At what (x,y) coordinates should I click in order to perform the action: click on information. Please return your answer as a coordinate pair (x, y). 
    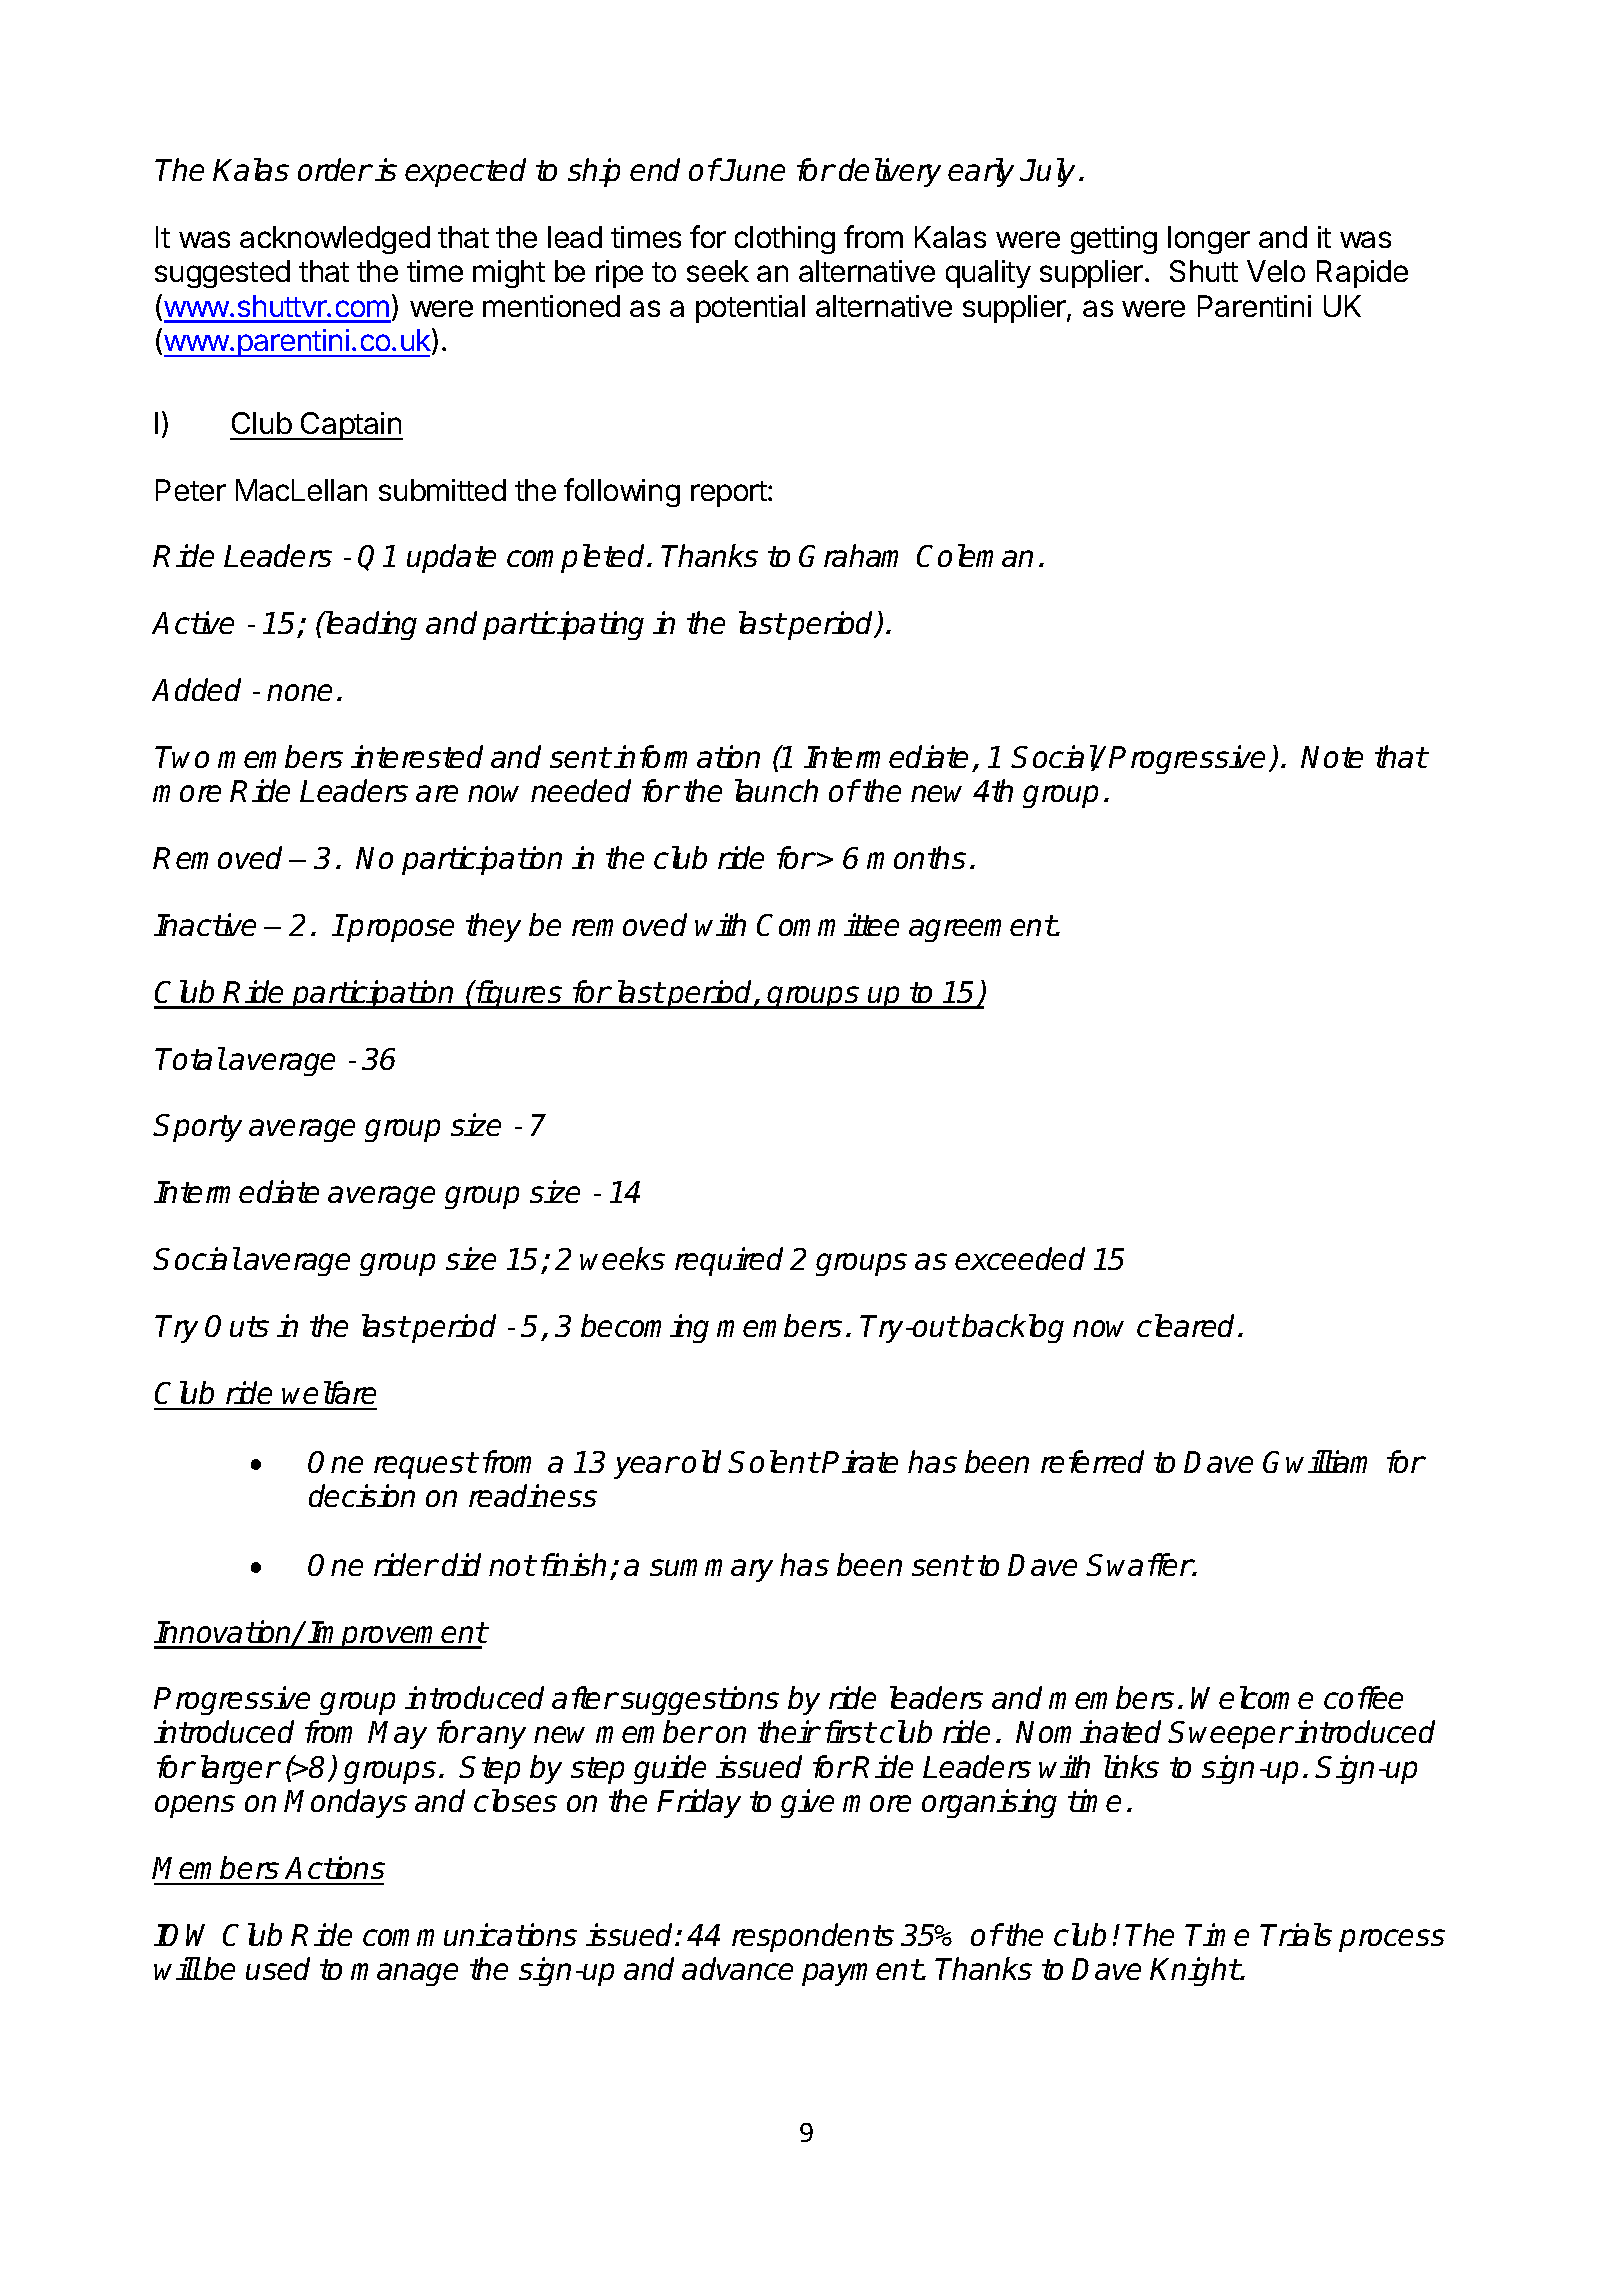
    Looking at the image, I should click on (687, 756).
